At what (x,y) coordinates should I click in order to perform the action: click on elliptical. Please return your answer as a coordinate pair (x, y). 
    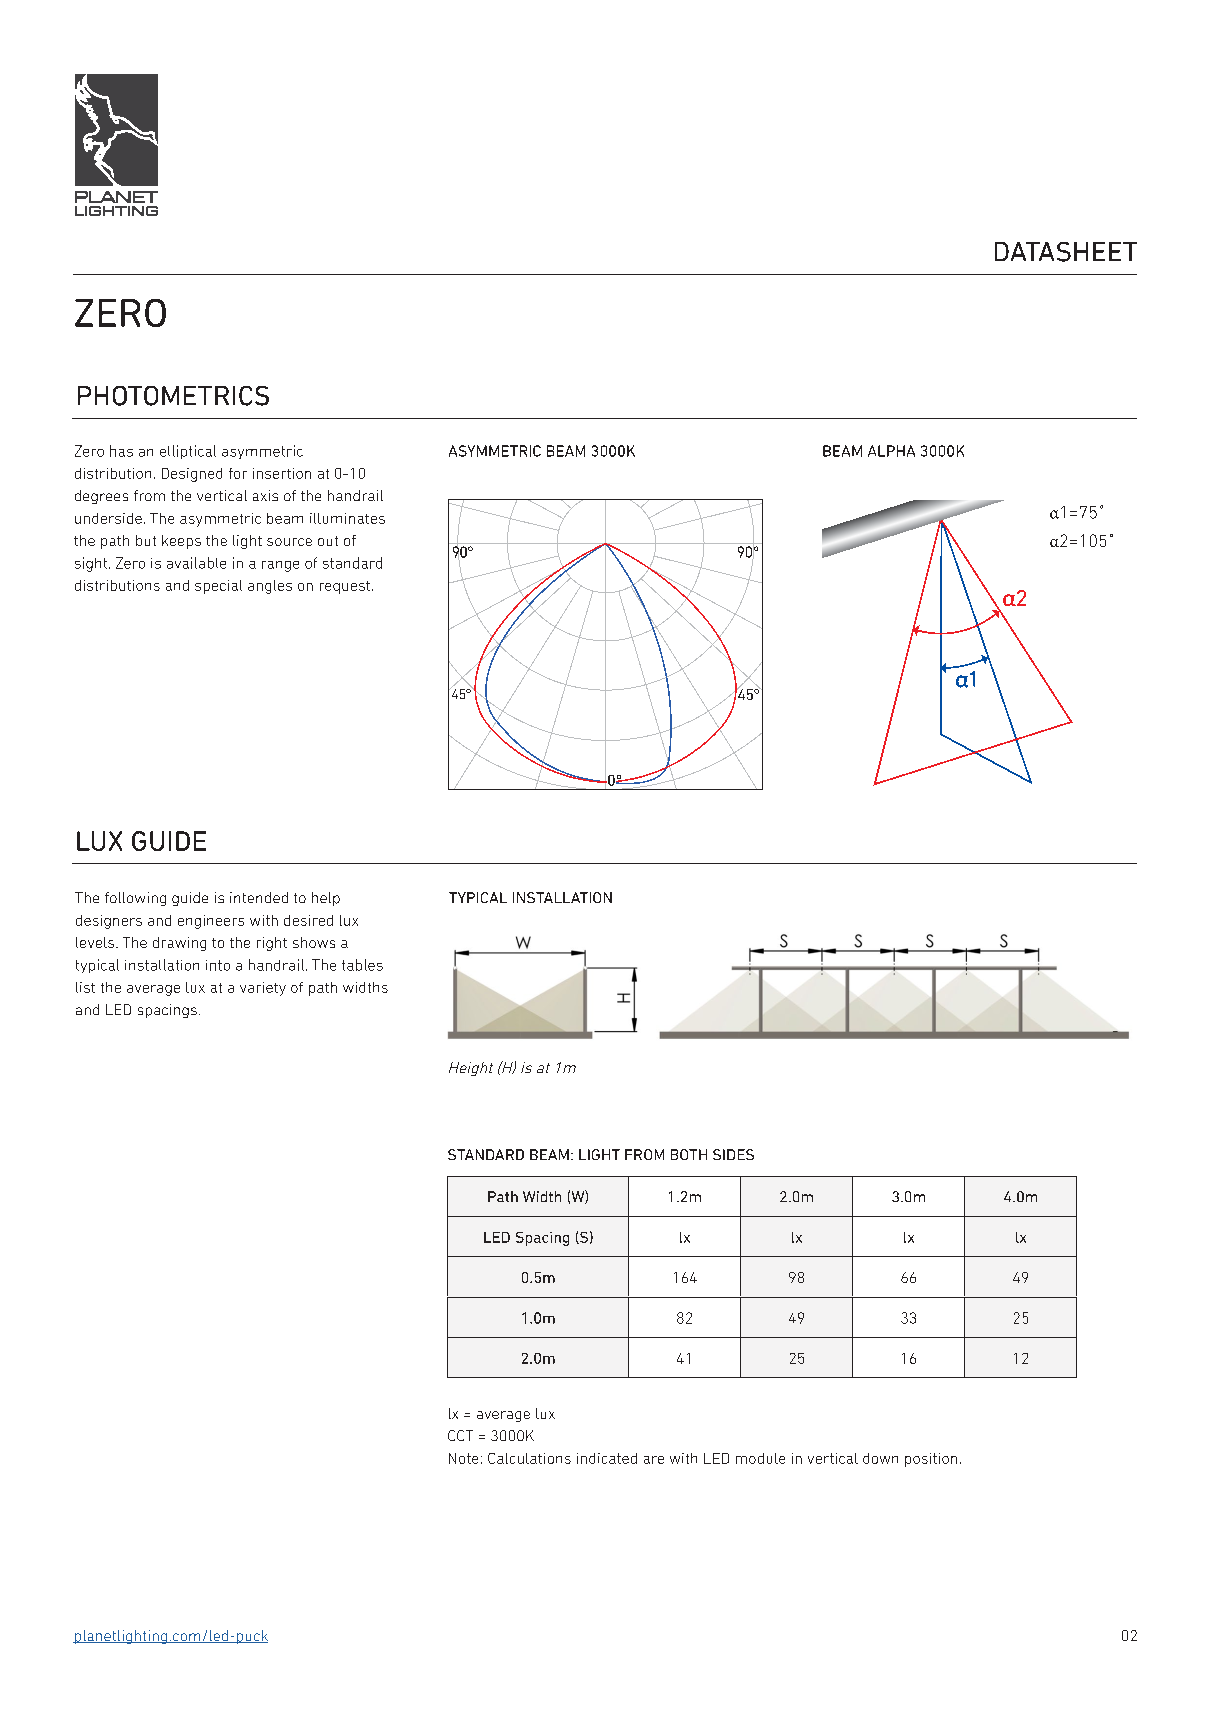
    Looking at the image, I should click on (188, 452).
